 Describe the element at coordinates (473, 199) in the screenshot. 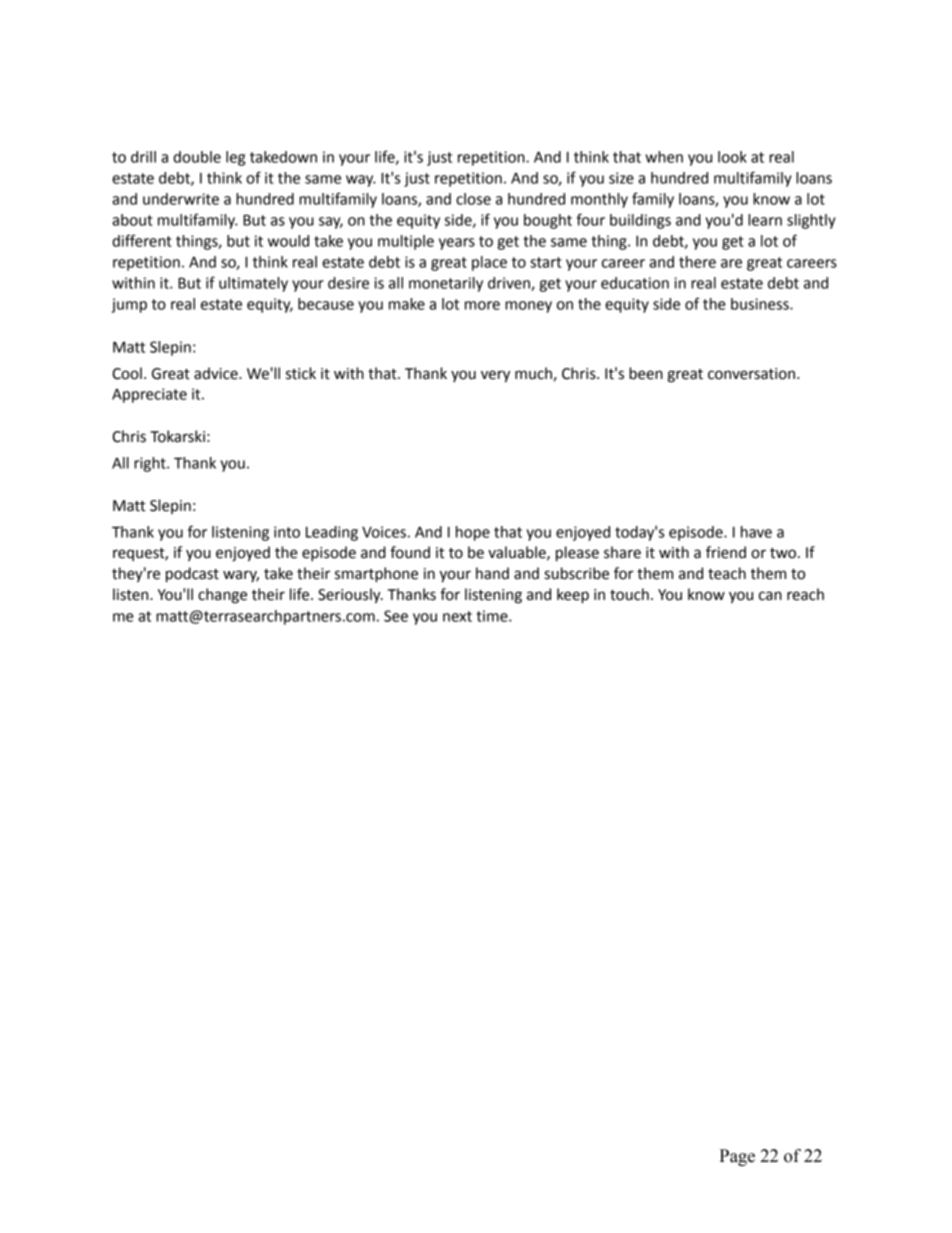

I see `close` at that location.
